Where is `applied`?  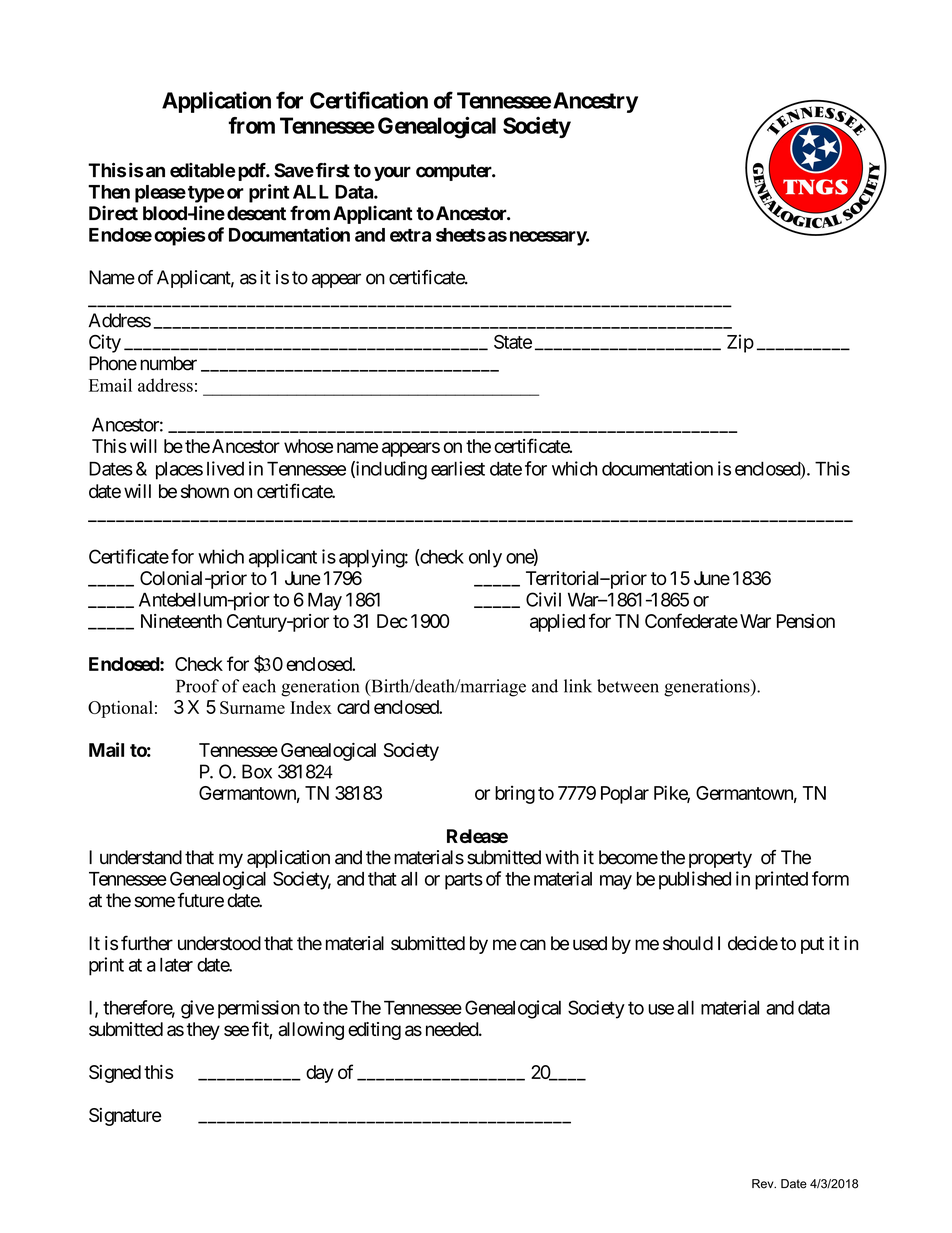 applied is located at coordinates (557, 623).
